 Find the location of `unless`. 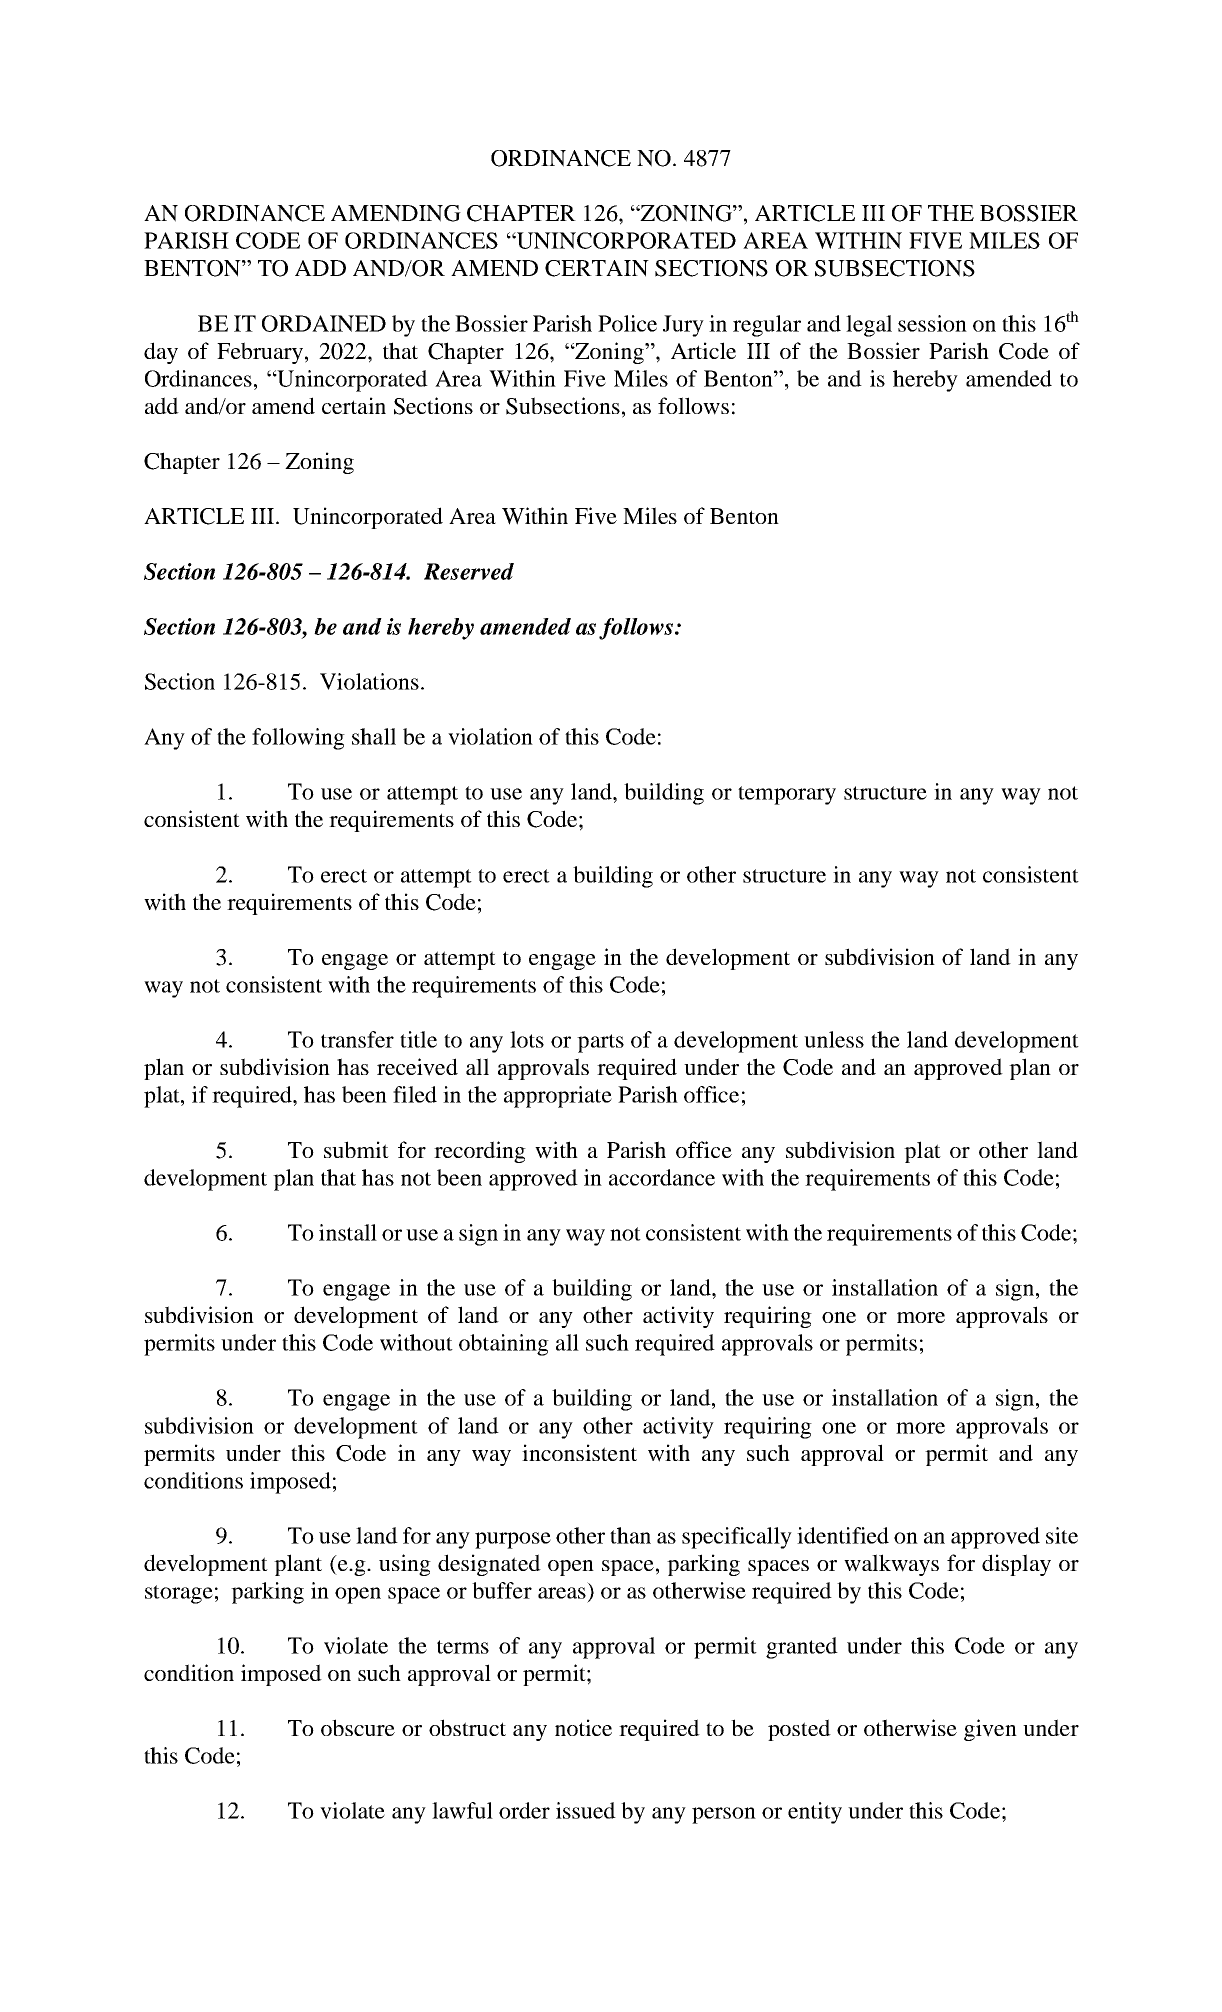

unless is located at coordinates (834, 1039).
